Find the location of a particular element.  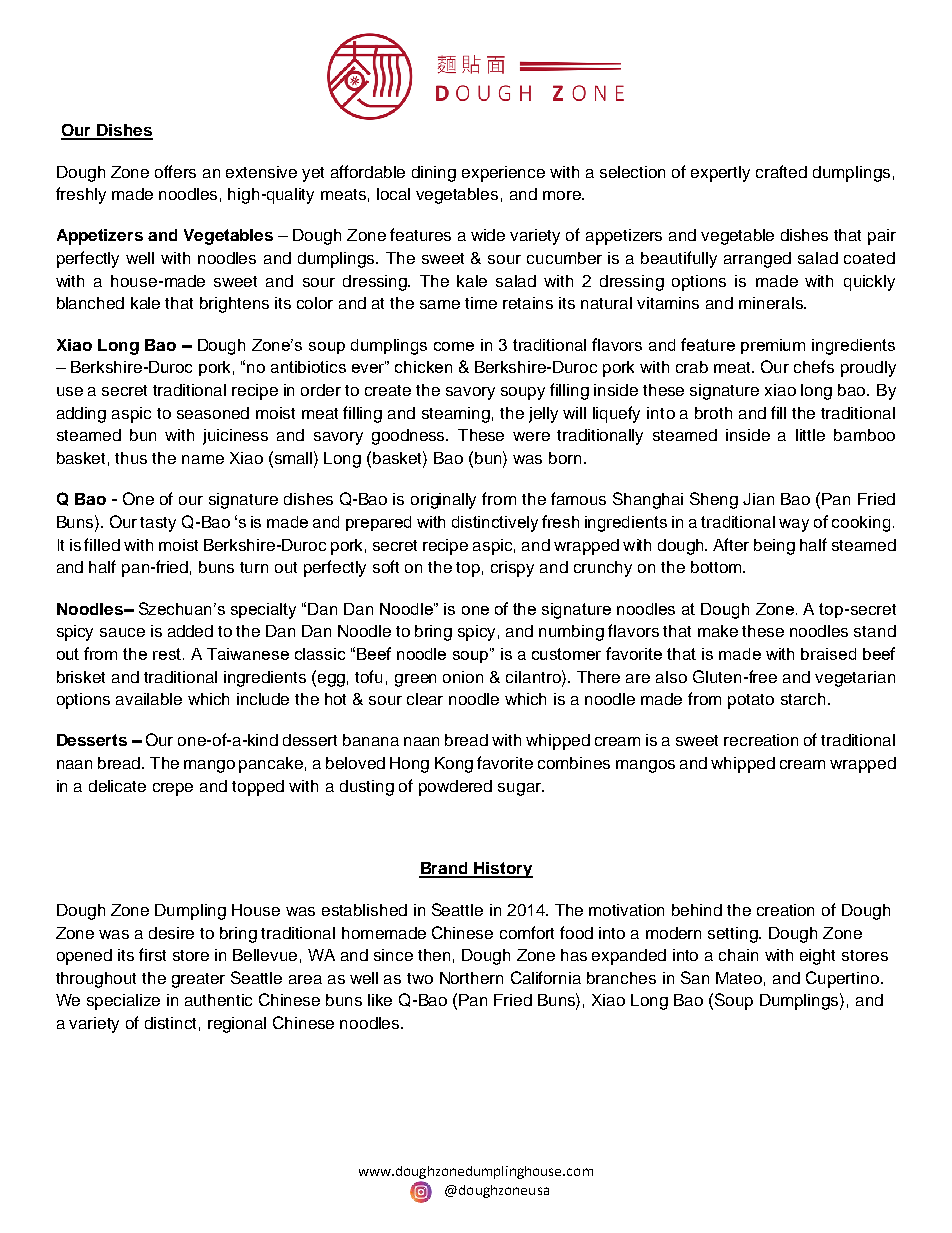

experience is located at coordinates (503, 174).
